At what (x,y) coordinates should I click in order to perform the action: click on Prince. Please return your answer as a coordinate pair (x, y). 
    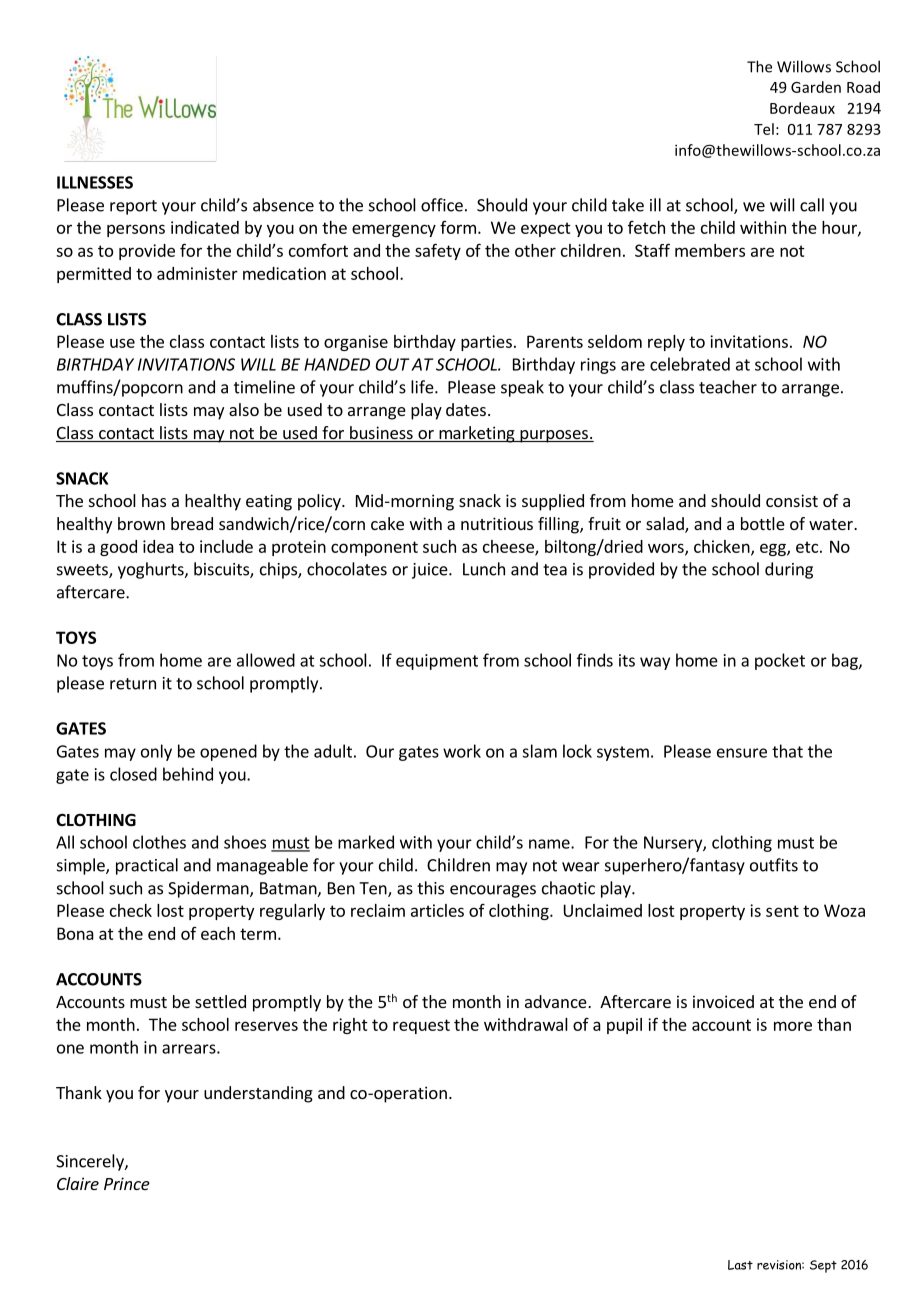
    Looking at the image, I should click on (127, 1183).
